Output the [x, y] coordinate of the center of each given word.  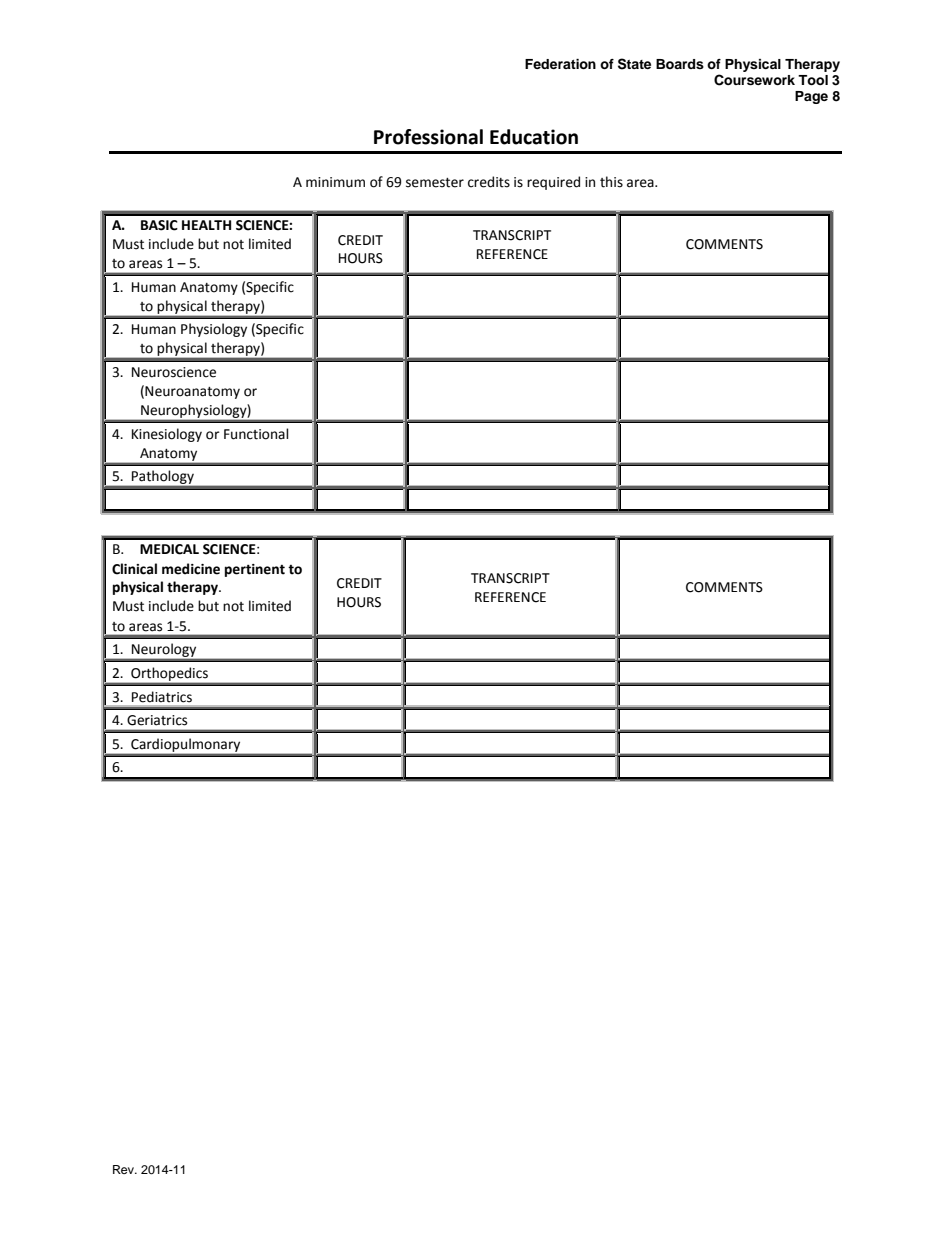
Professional [428, 137]
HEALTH [206, 225]
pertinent [255, 570]
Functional [256, 434]
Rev [124, 1169]
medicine [191, 569]
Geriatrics [157, 720]
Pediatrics [162, 697]
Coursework [754, 80]
